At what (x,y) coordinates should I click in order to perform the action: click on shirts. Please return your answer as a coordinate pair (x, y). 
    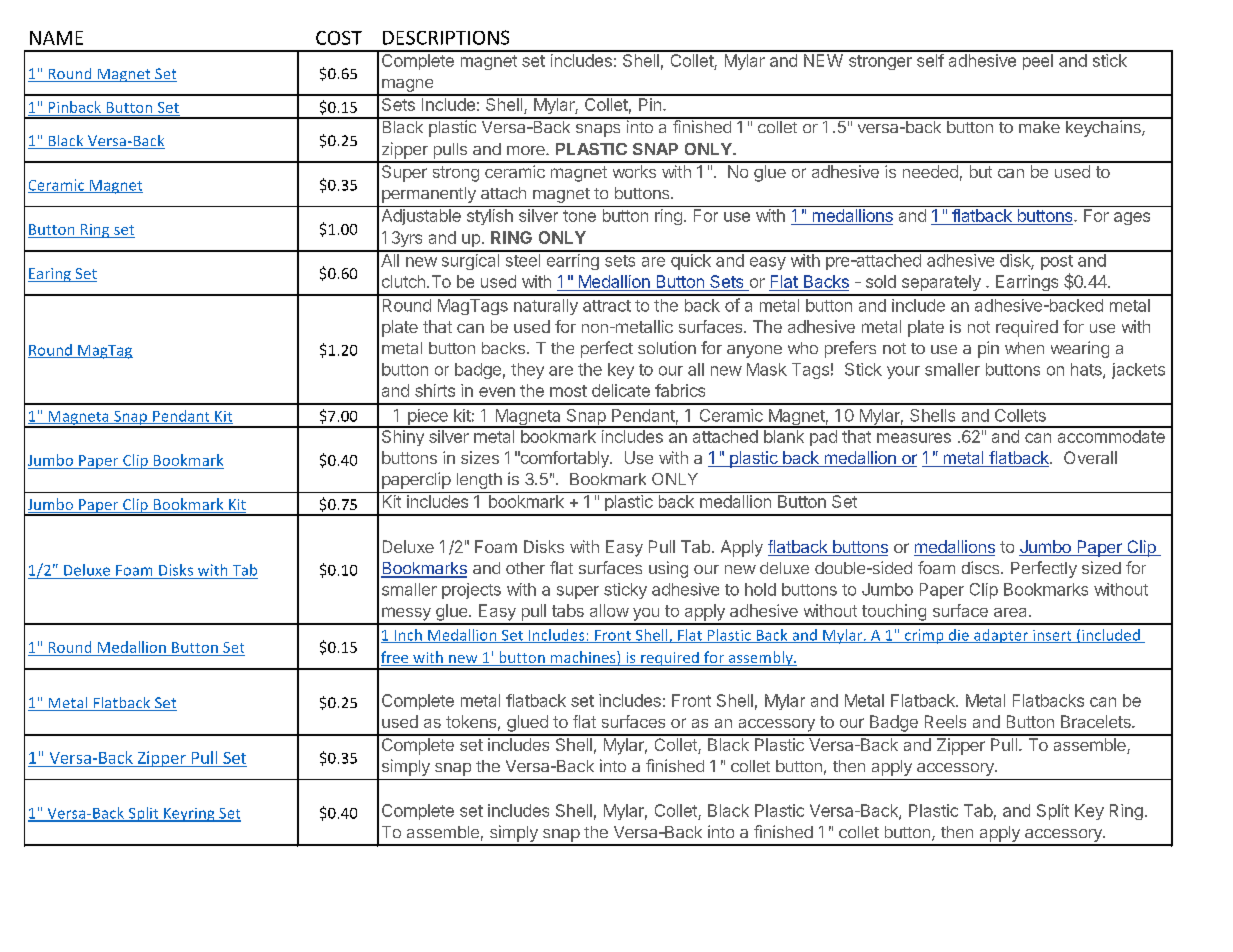
    Looking at the image, I should click on (435, 390).
